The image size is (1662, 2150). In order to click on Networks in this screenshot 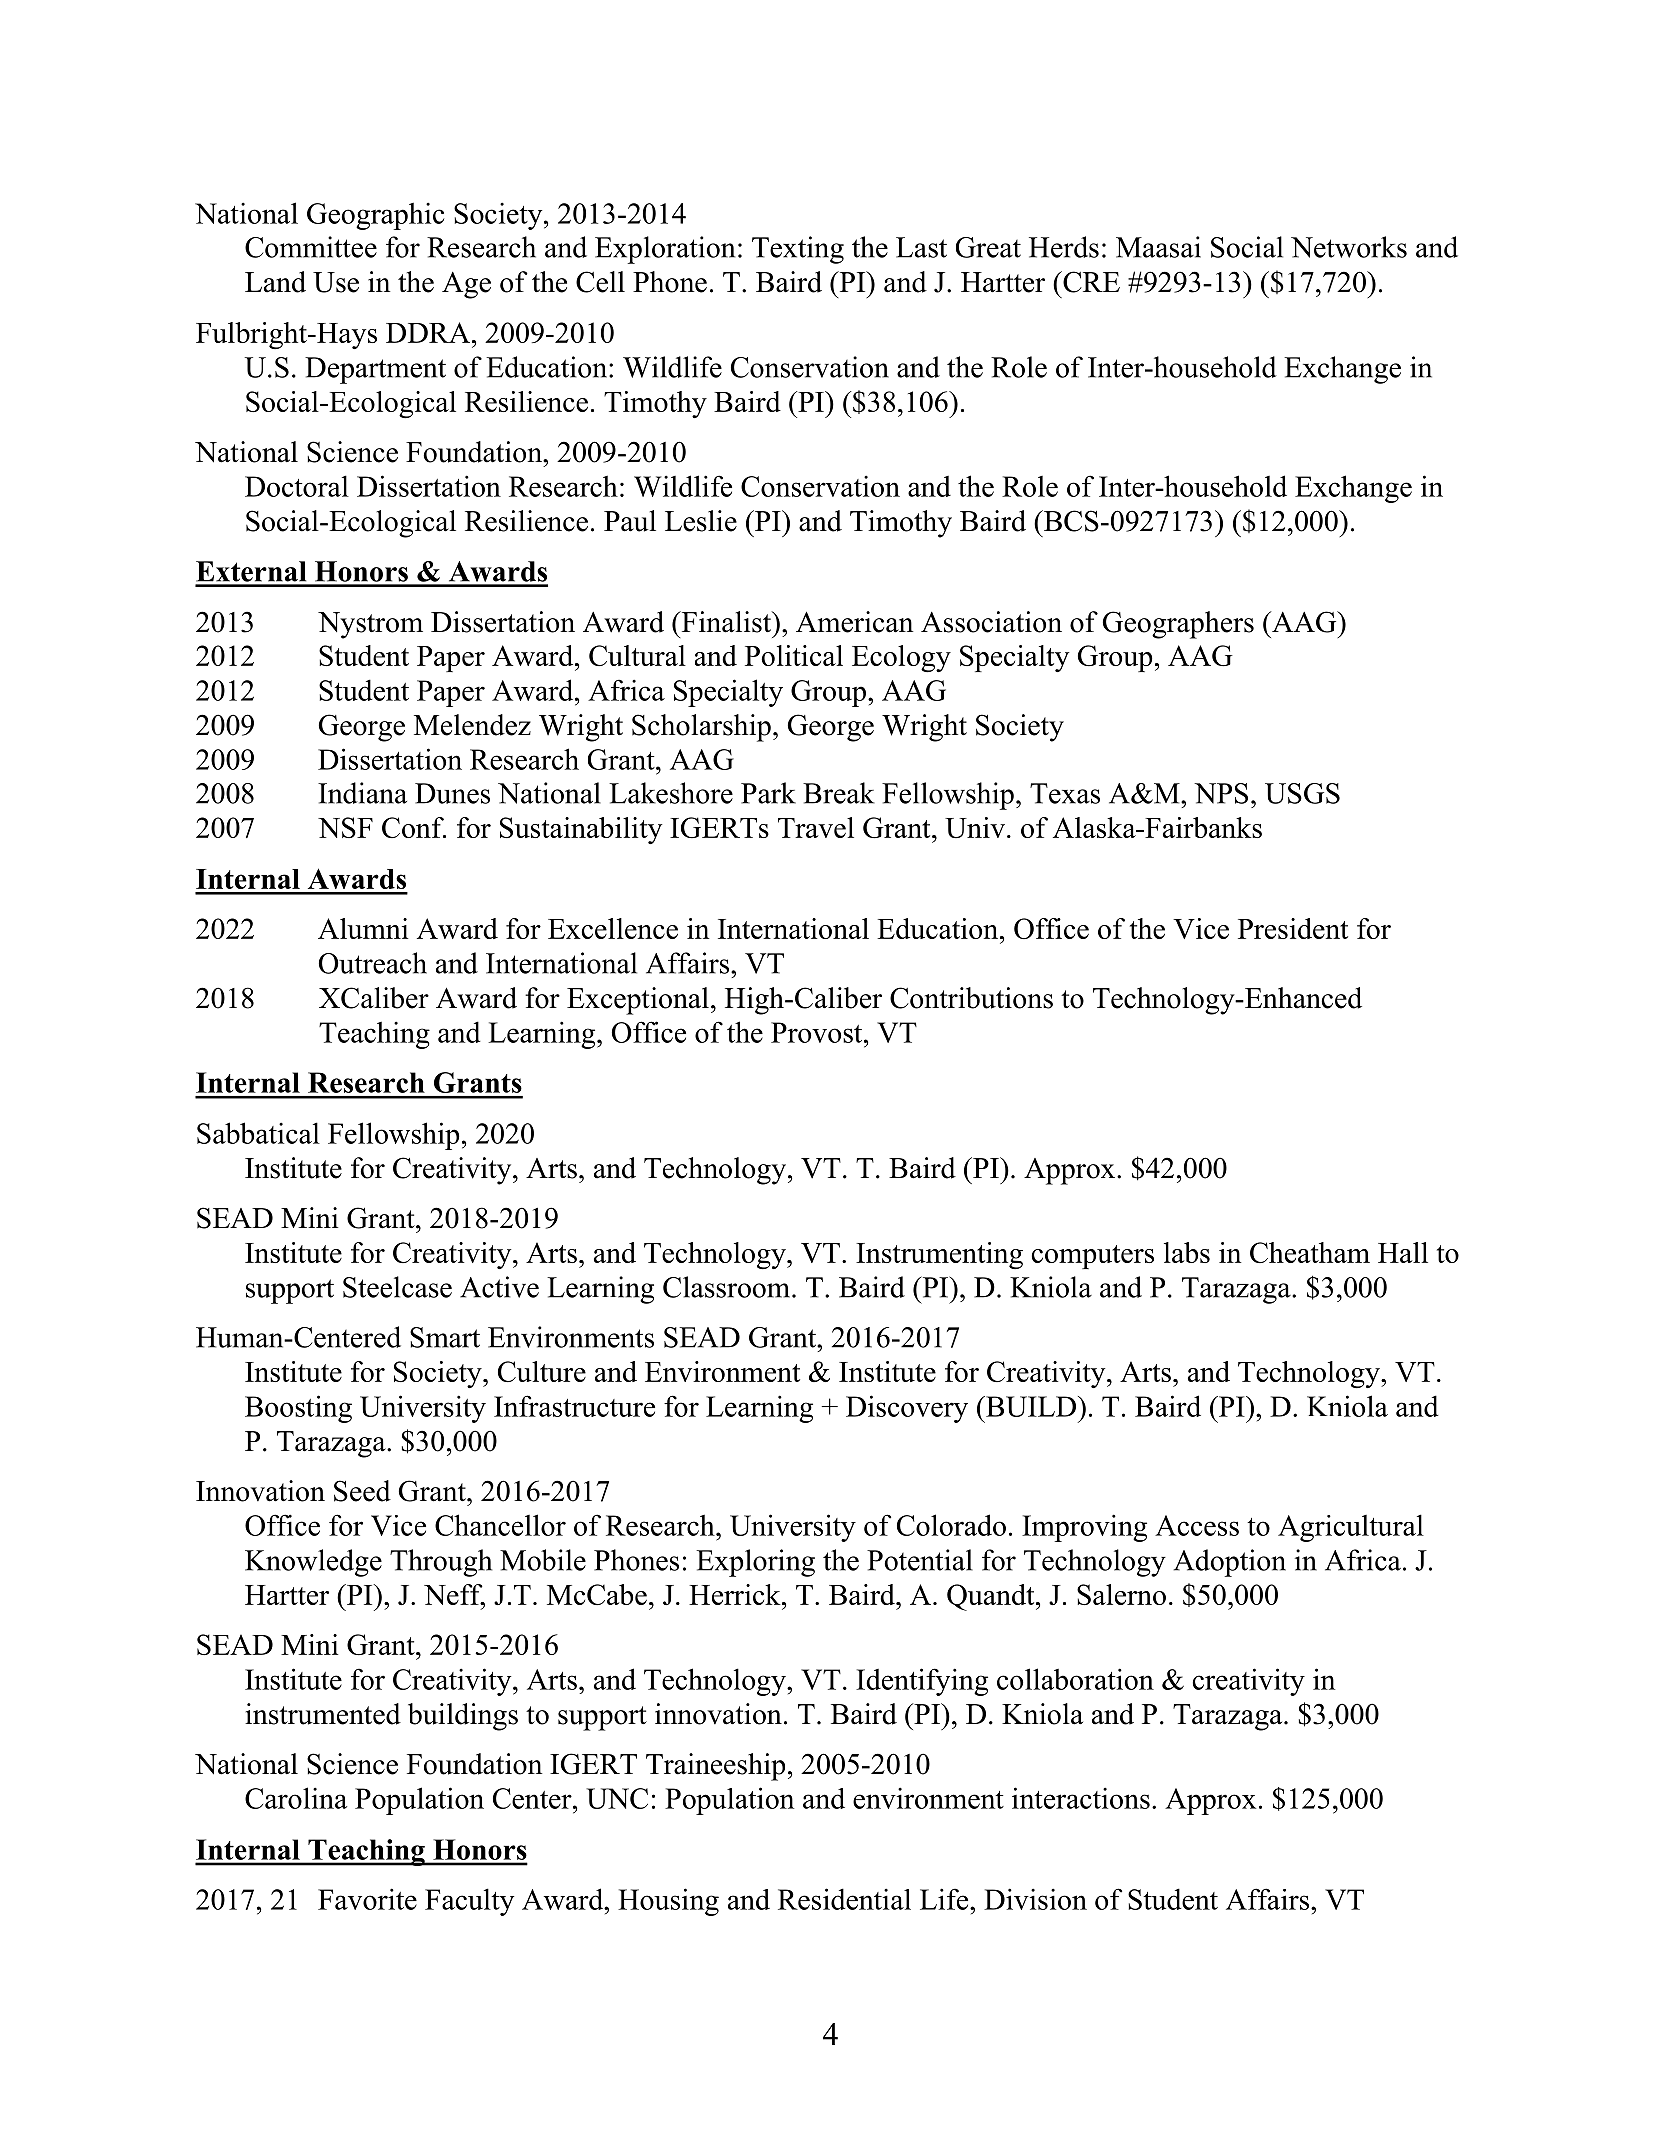, I will do `click(1349, 247)`.
